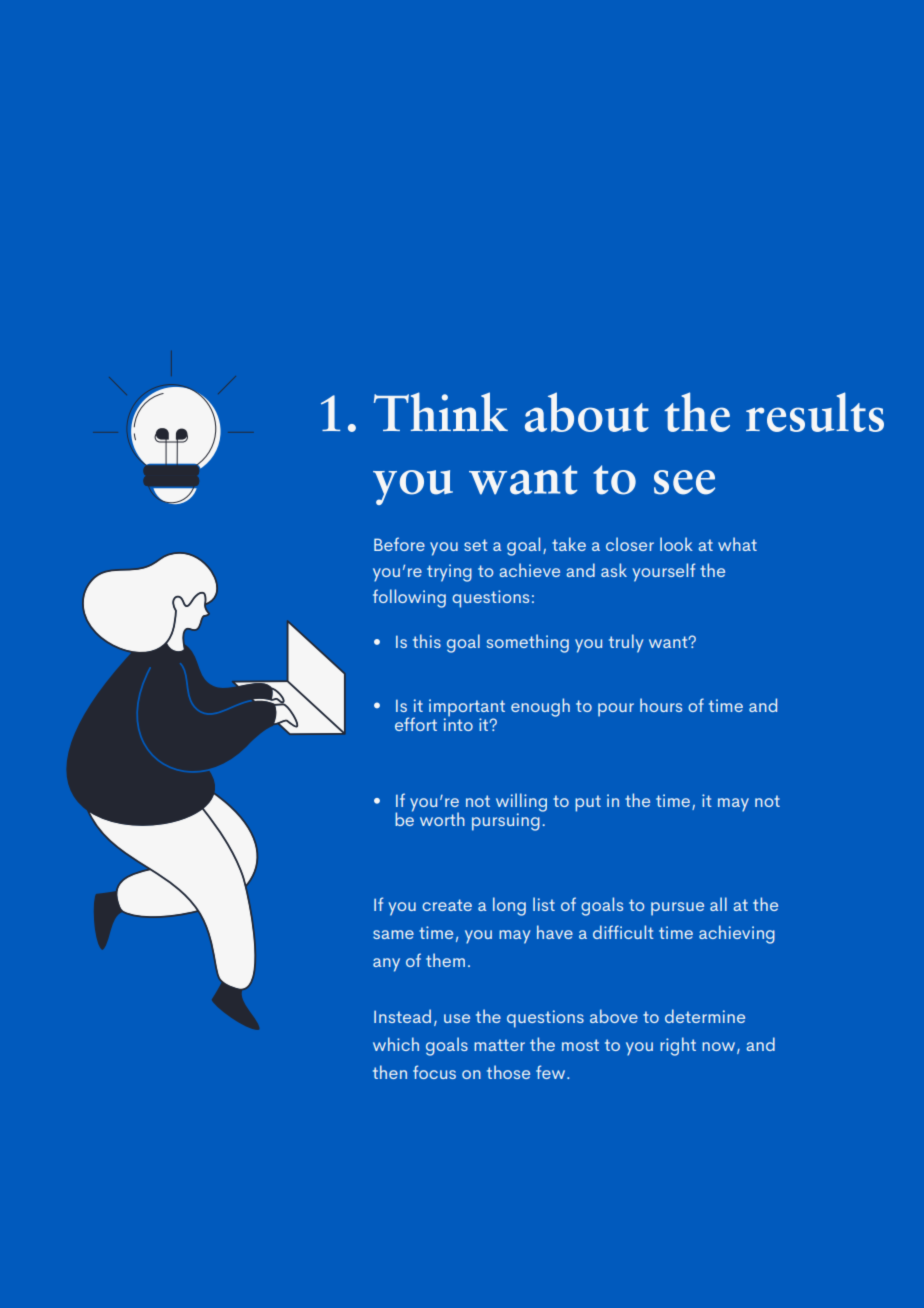 The image size is (924, 1308). What do you see at coordinates (623, 932) in the screenshot?
I see `difficult` at bounding box center [623, 932].
